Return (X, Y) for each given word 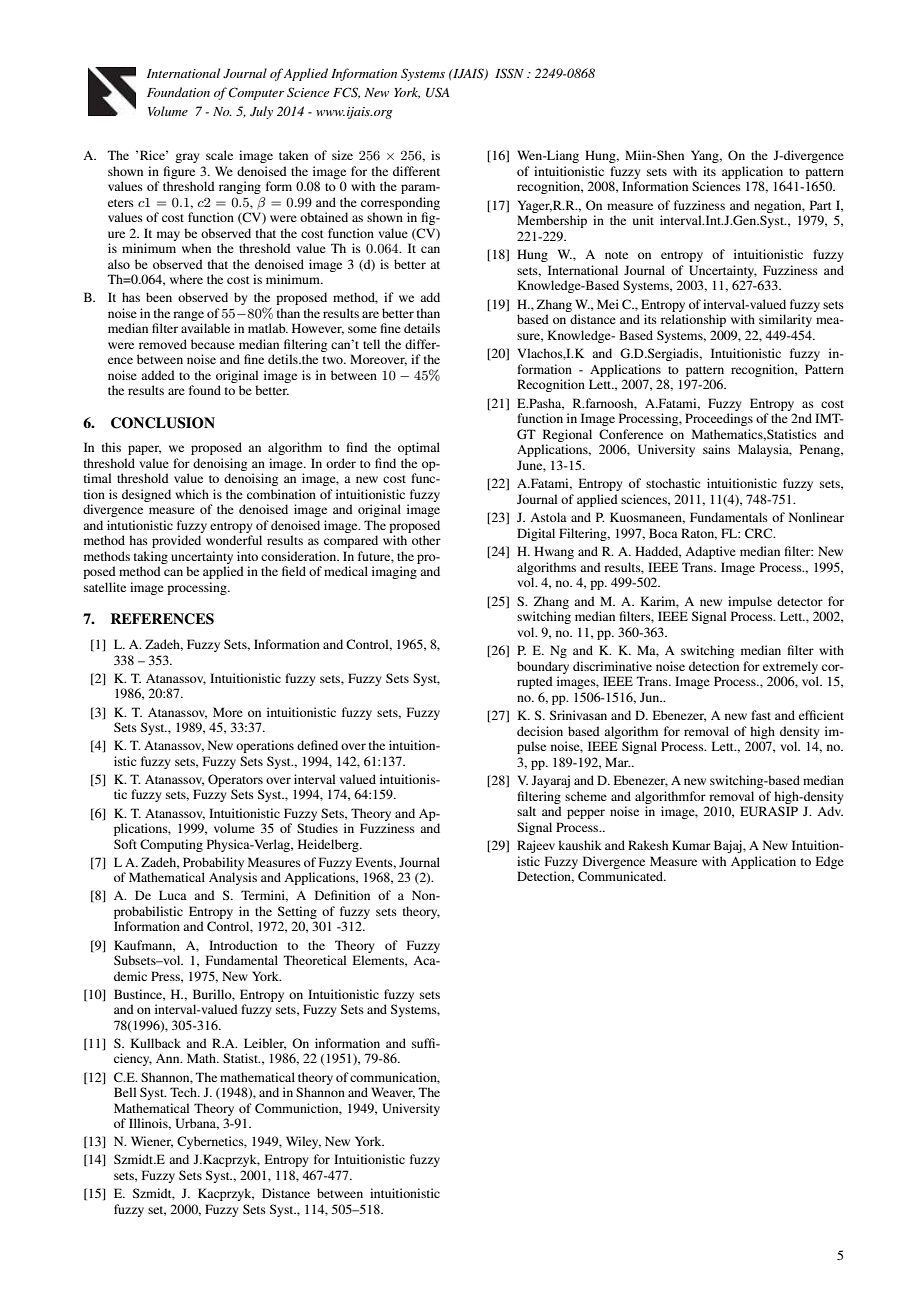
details (422, 328)
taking (151, 557)
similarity (785, 320)
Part (821, 205)
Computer (256, 93)
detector (800, 601)
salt (526, 811)
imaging (394, 572)
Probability (213, 863)
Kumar (691, 845)
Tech (185, 1092)
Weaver (393, 1093)
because (213, 344)
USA (437, 92)
